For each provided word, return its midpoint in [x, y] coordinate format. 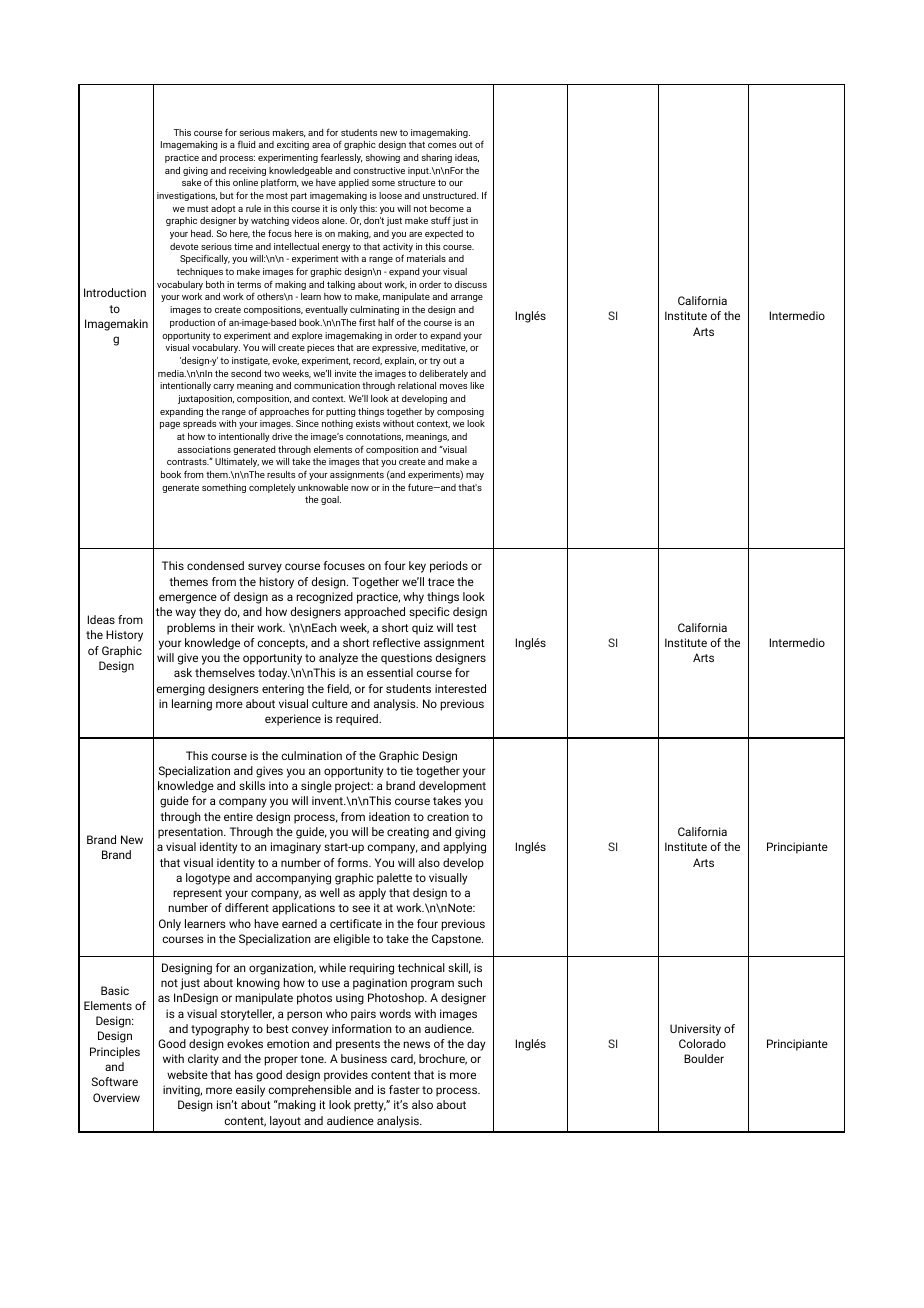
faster [404, 1089]
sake [191, 182]
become [447, 208]
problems [191, 629]
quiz [422, 629]
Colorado [702, 1043]
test [466, 628]
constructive [379, 170]
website [187, 1074]
